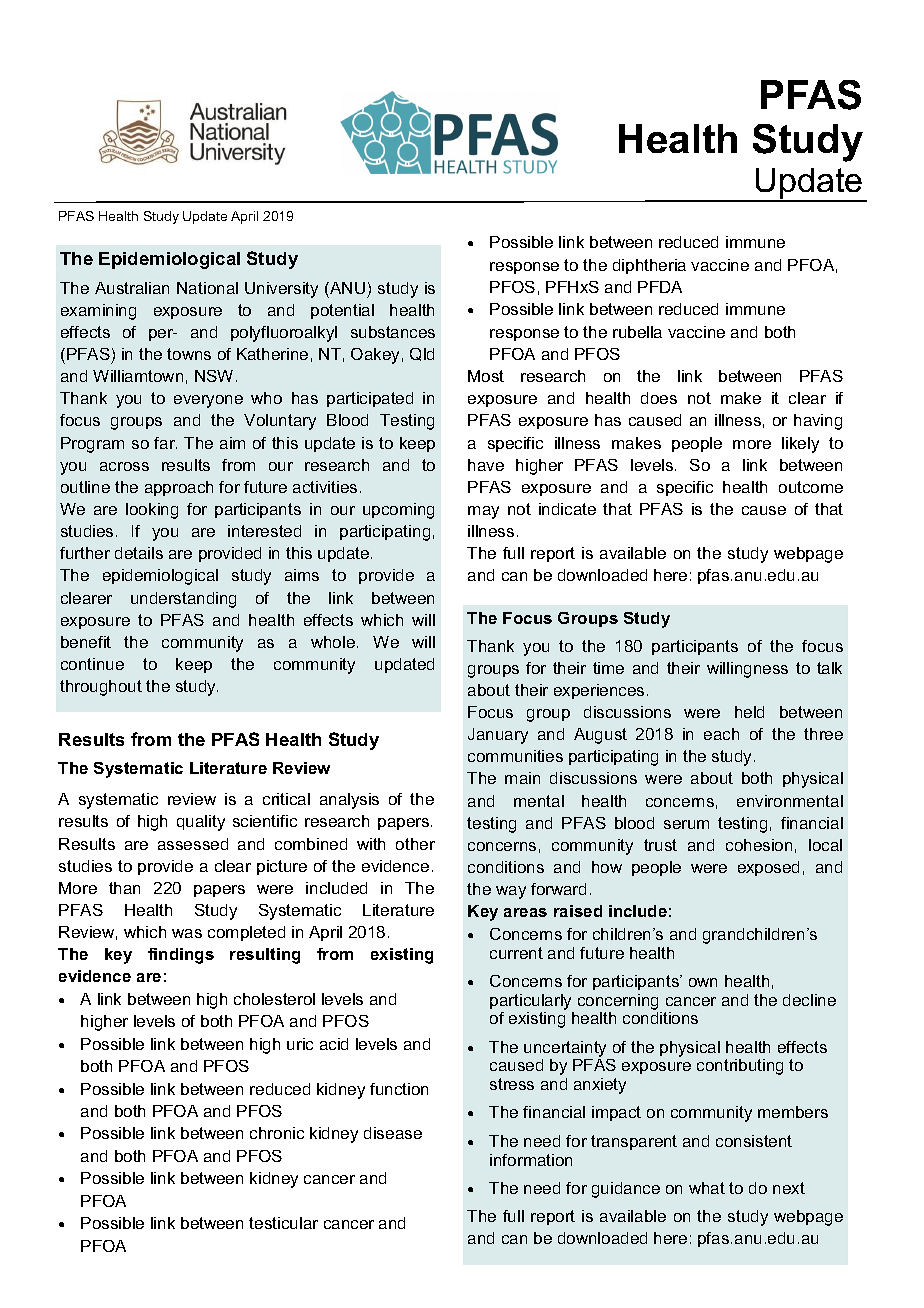 The height and width of the image is (1308, 924). Describe the element at coordinates (483, 512) in the image. I see `may` at that location.
